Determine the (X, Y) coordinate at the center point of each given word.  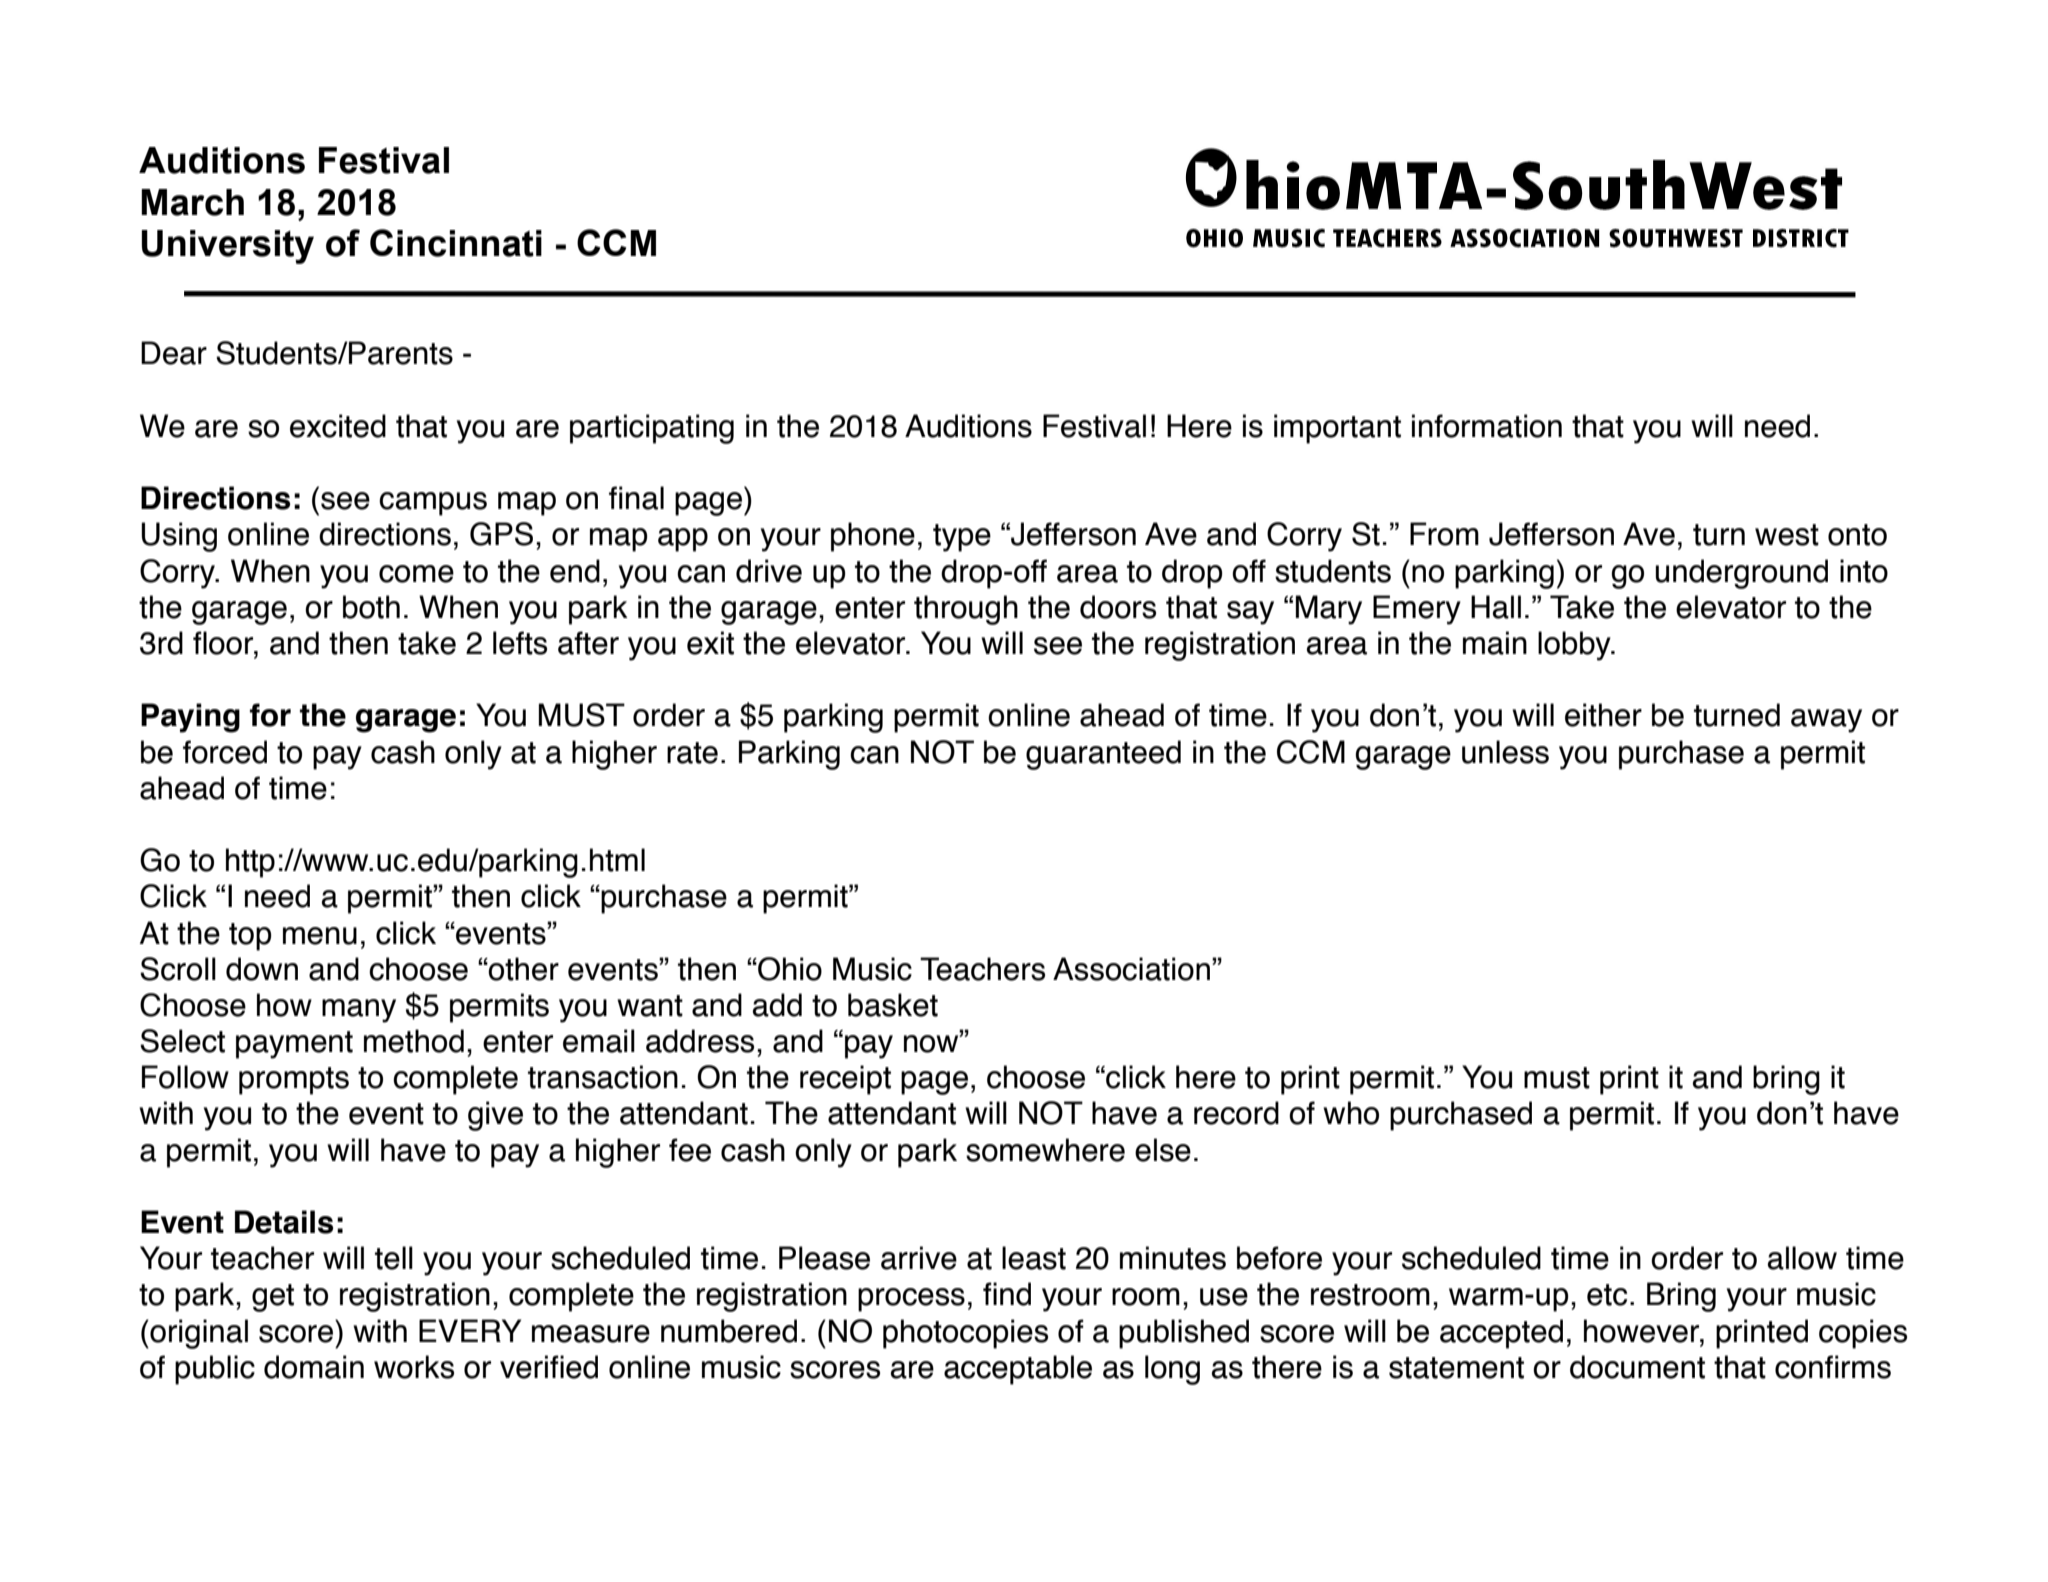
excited (338, 426)
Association (1131, 969)
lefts (520, 643)
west (1787, 535)
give (495, 1116)
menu (320, 936)
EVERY (470, 1330)
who (1351, 1113)
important (1337, 429)
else (1163, 1150)
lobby (1575, 646)
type (962, 538)
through (966, 610)
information (1487, 426)
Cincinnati (456, 243)
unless (1505, 752)
